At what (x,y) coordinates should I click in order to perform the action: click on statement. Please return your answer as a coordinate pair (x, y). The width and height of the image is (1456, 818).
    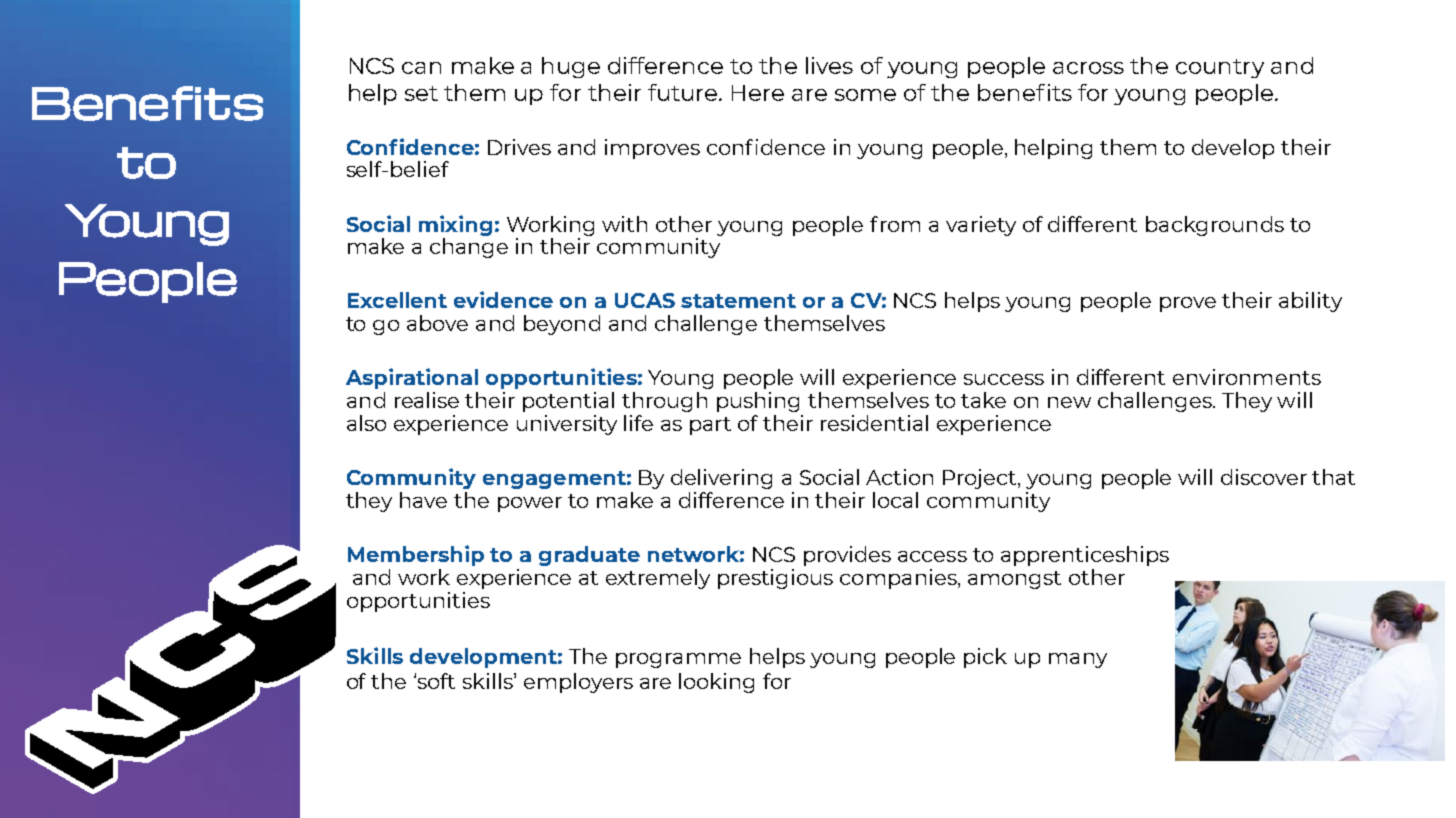
    Looking at the image, I should click on (738, 301).
